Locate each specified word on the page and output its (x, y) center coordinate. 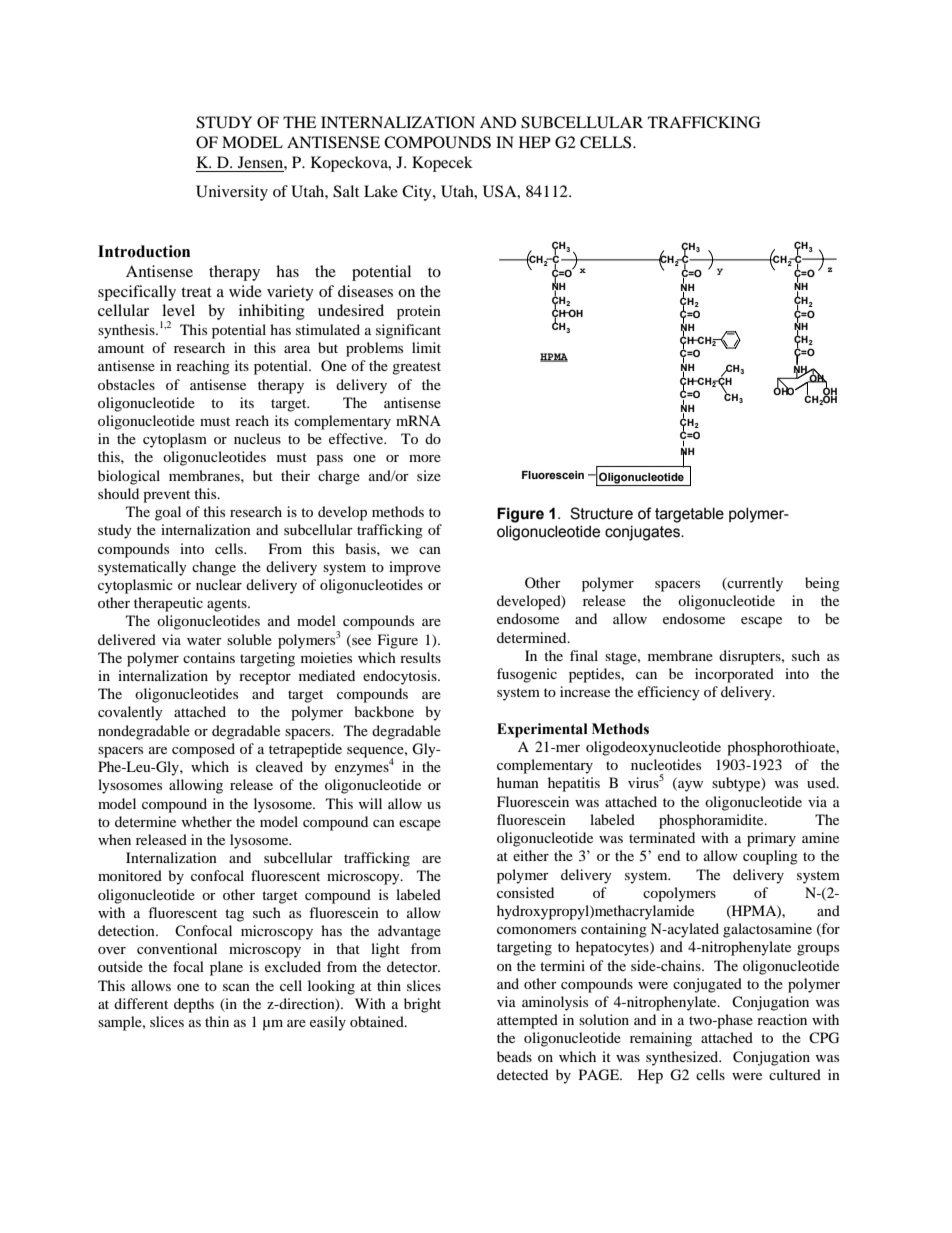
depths (194, 1005)
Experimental (542, 730)
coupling (770, 857)
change (214, 568)
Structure (601, 513)
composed (203, 750)
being (822, 584)
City (418, 193)
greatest (416, 368)
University (232, 193)
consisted (525, 892)
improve (415, 568)
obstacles (126, 384)
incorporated (734, 675)
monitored (130, 875)
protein (419, 312)
